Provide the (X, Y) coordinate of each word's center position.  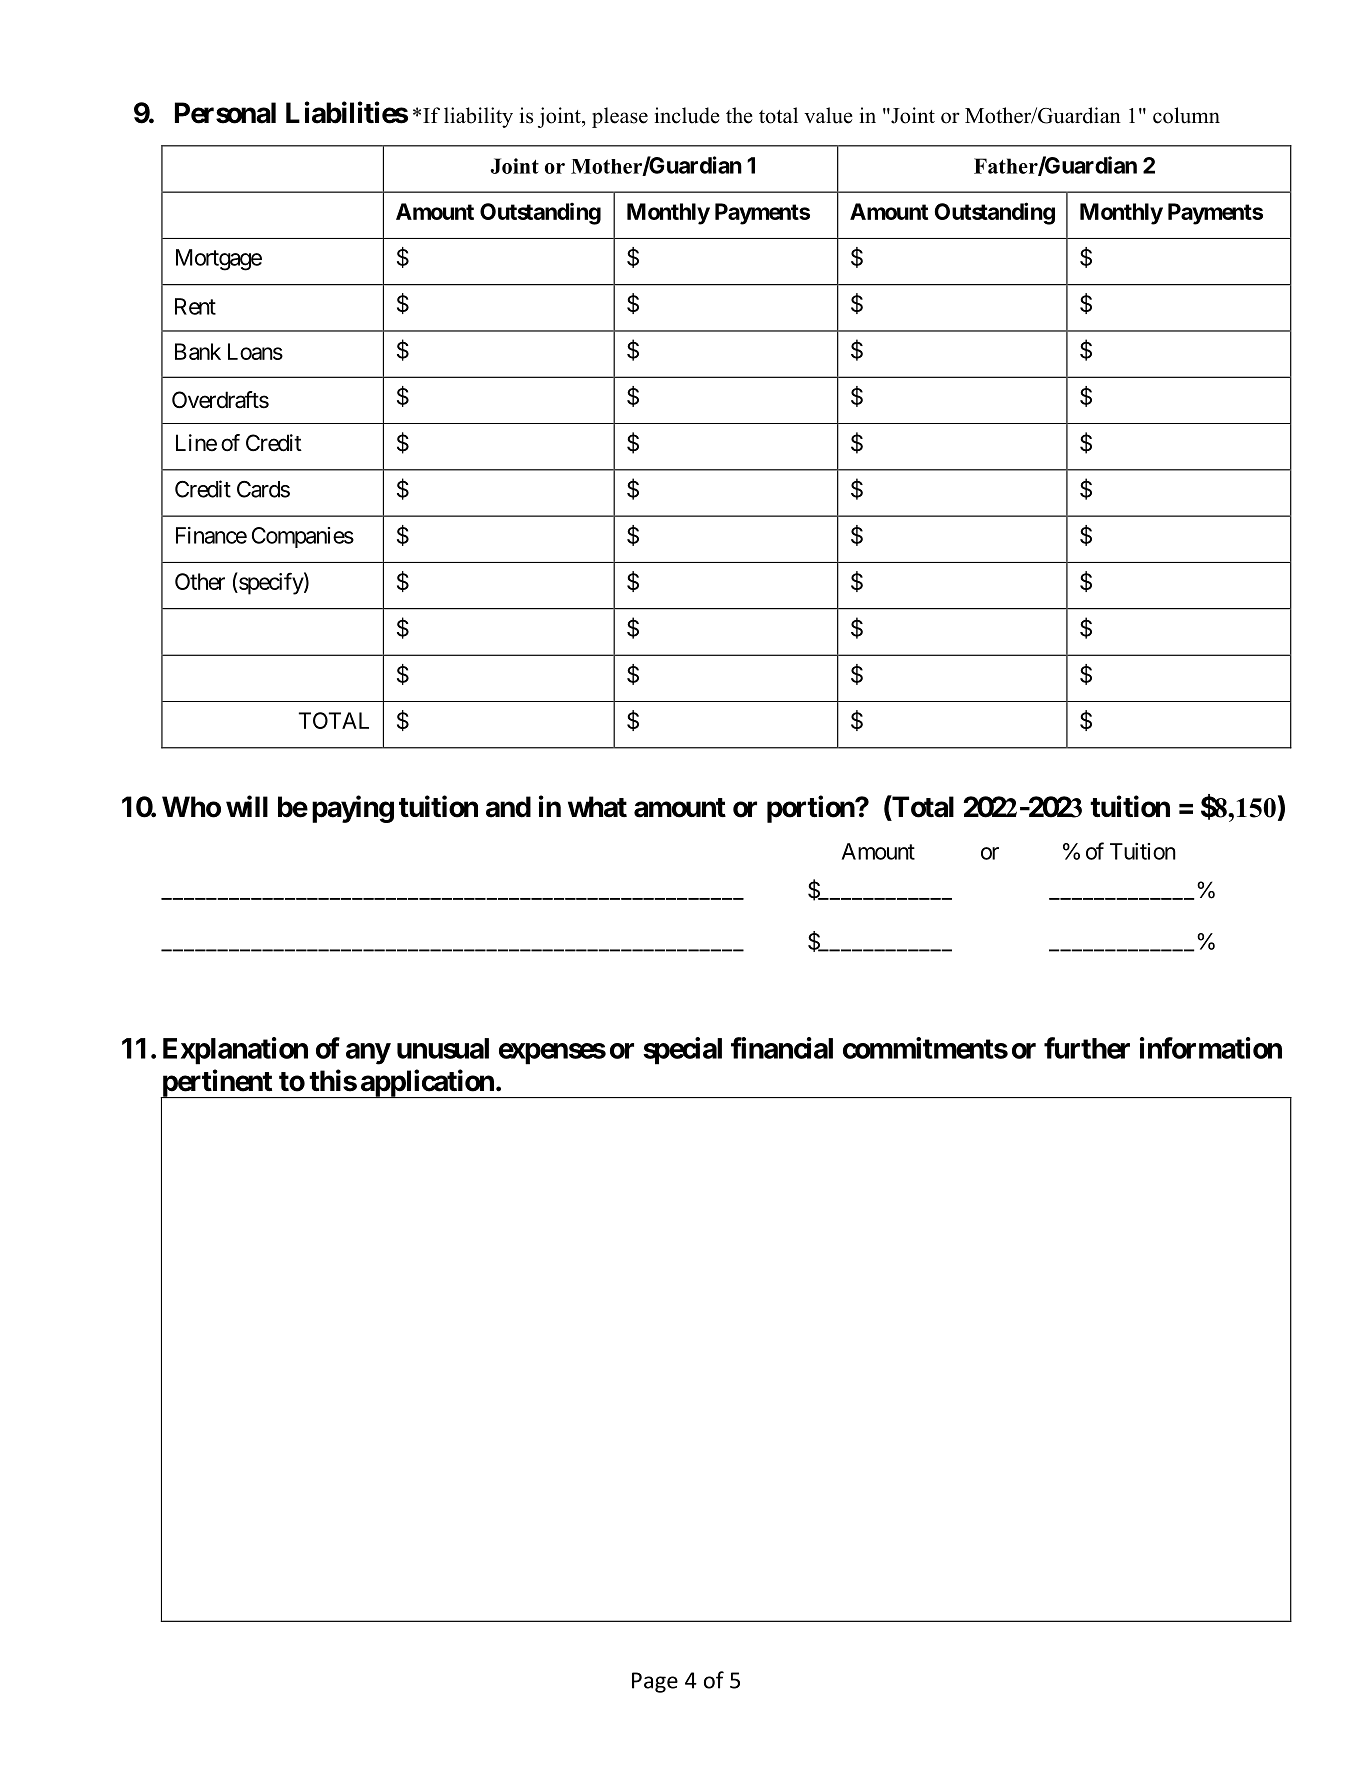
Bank (198, 351)
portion (811, 809)
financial (782, 1048)
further (1087, 1048)
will (247, 806)
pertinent (217, 1084)
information (1211, 1048)
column (1186, 115)
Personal (225, 113)
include (687, 115)
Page (655, 1682)
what (597, 807)
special (682, 1051)
